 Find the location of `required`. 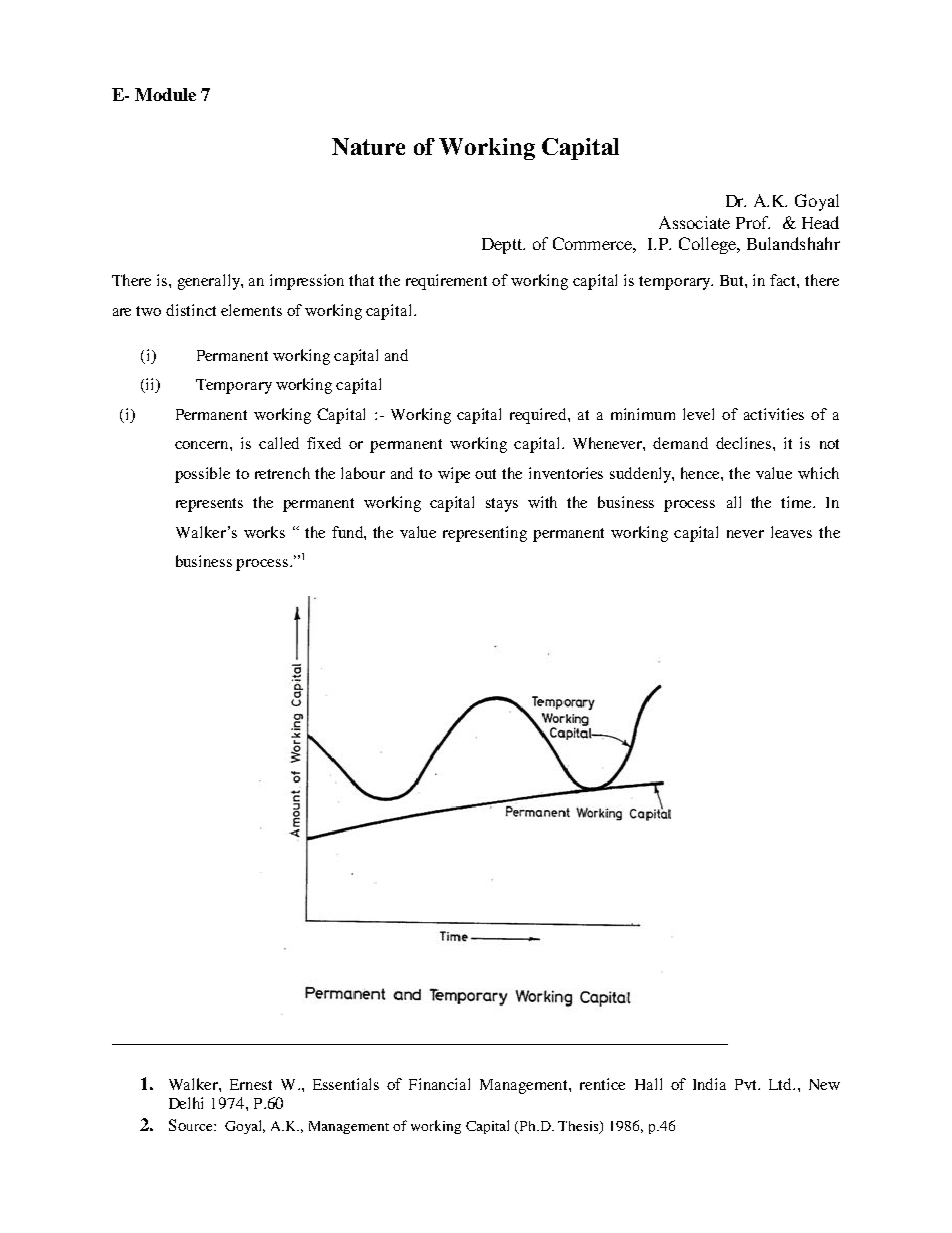

required is located at coordinates (539, 416).
